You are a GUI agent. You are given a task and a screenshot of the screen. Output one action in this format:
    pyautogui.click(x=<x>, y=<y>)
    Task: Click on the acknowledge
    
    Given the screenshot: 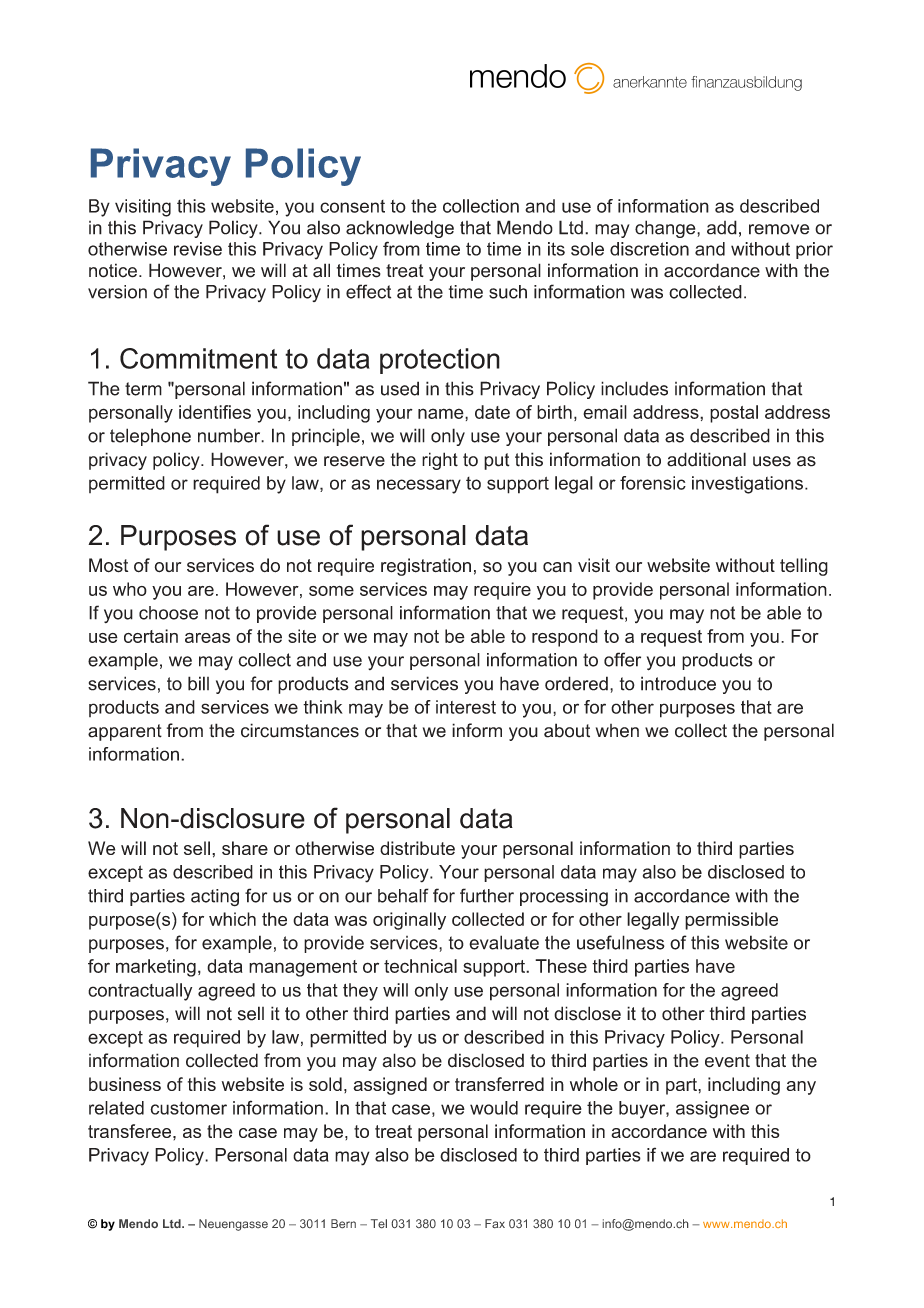 What is the action you would take?
    pyautogui.click(x=400, y=229)
